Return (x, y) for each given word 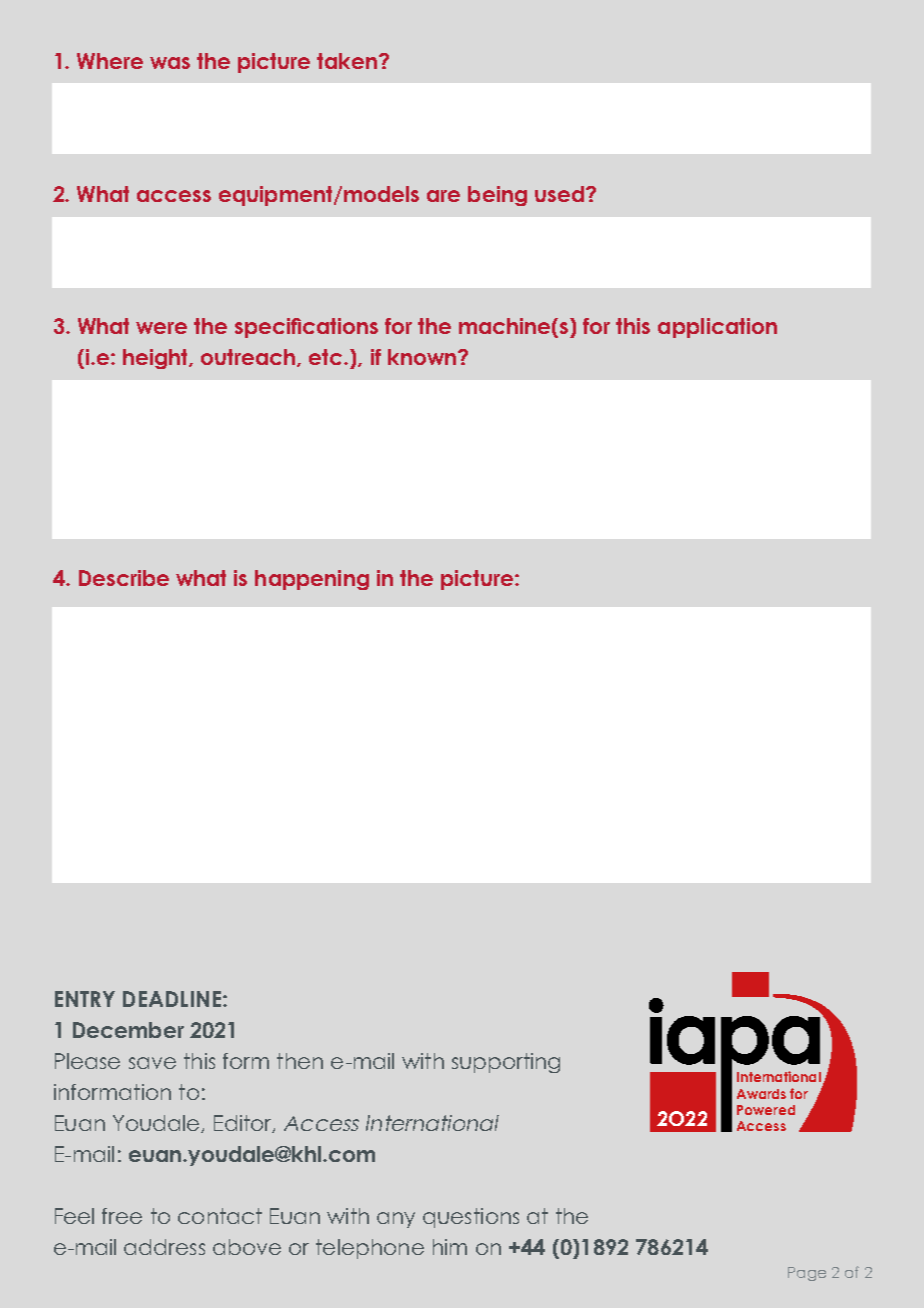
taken (347, 61)
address (164, 1247)
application (717, 328)
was (170, 63)
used (559, 194)
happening (312, 580)
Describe (124, 578)
